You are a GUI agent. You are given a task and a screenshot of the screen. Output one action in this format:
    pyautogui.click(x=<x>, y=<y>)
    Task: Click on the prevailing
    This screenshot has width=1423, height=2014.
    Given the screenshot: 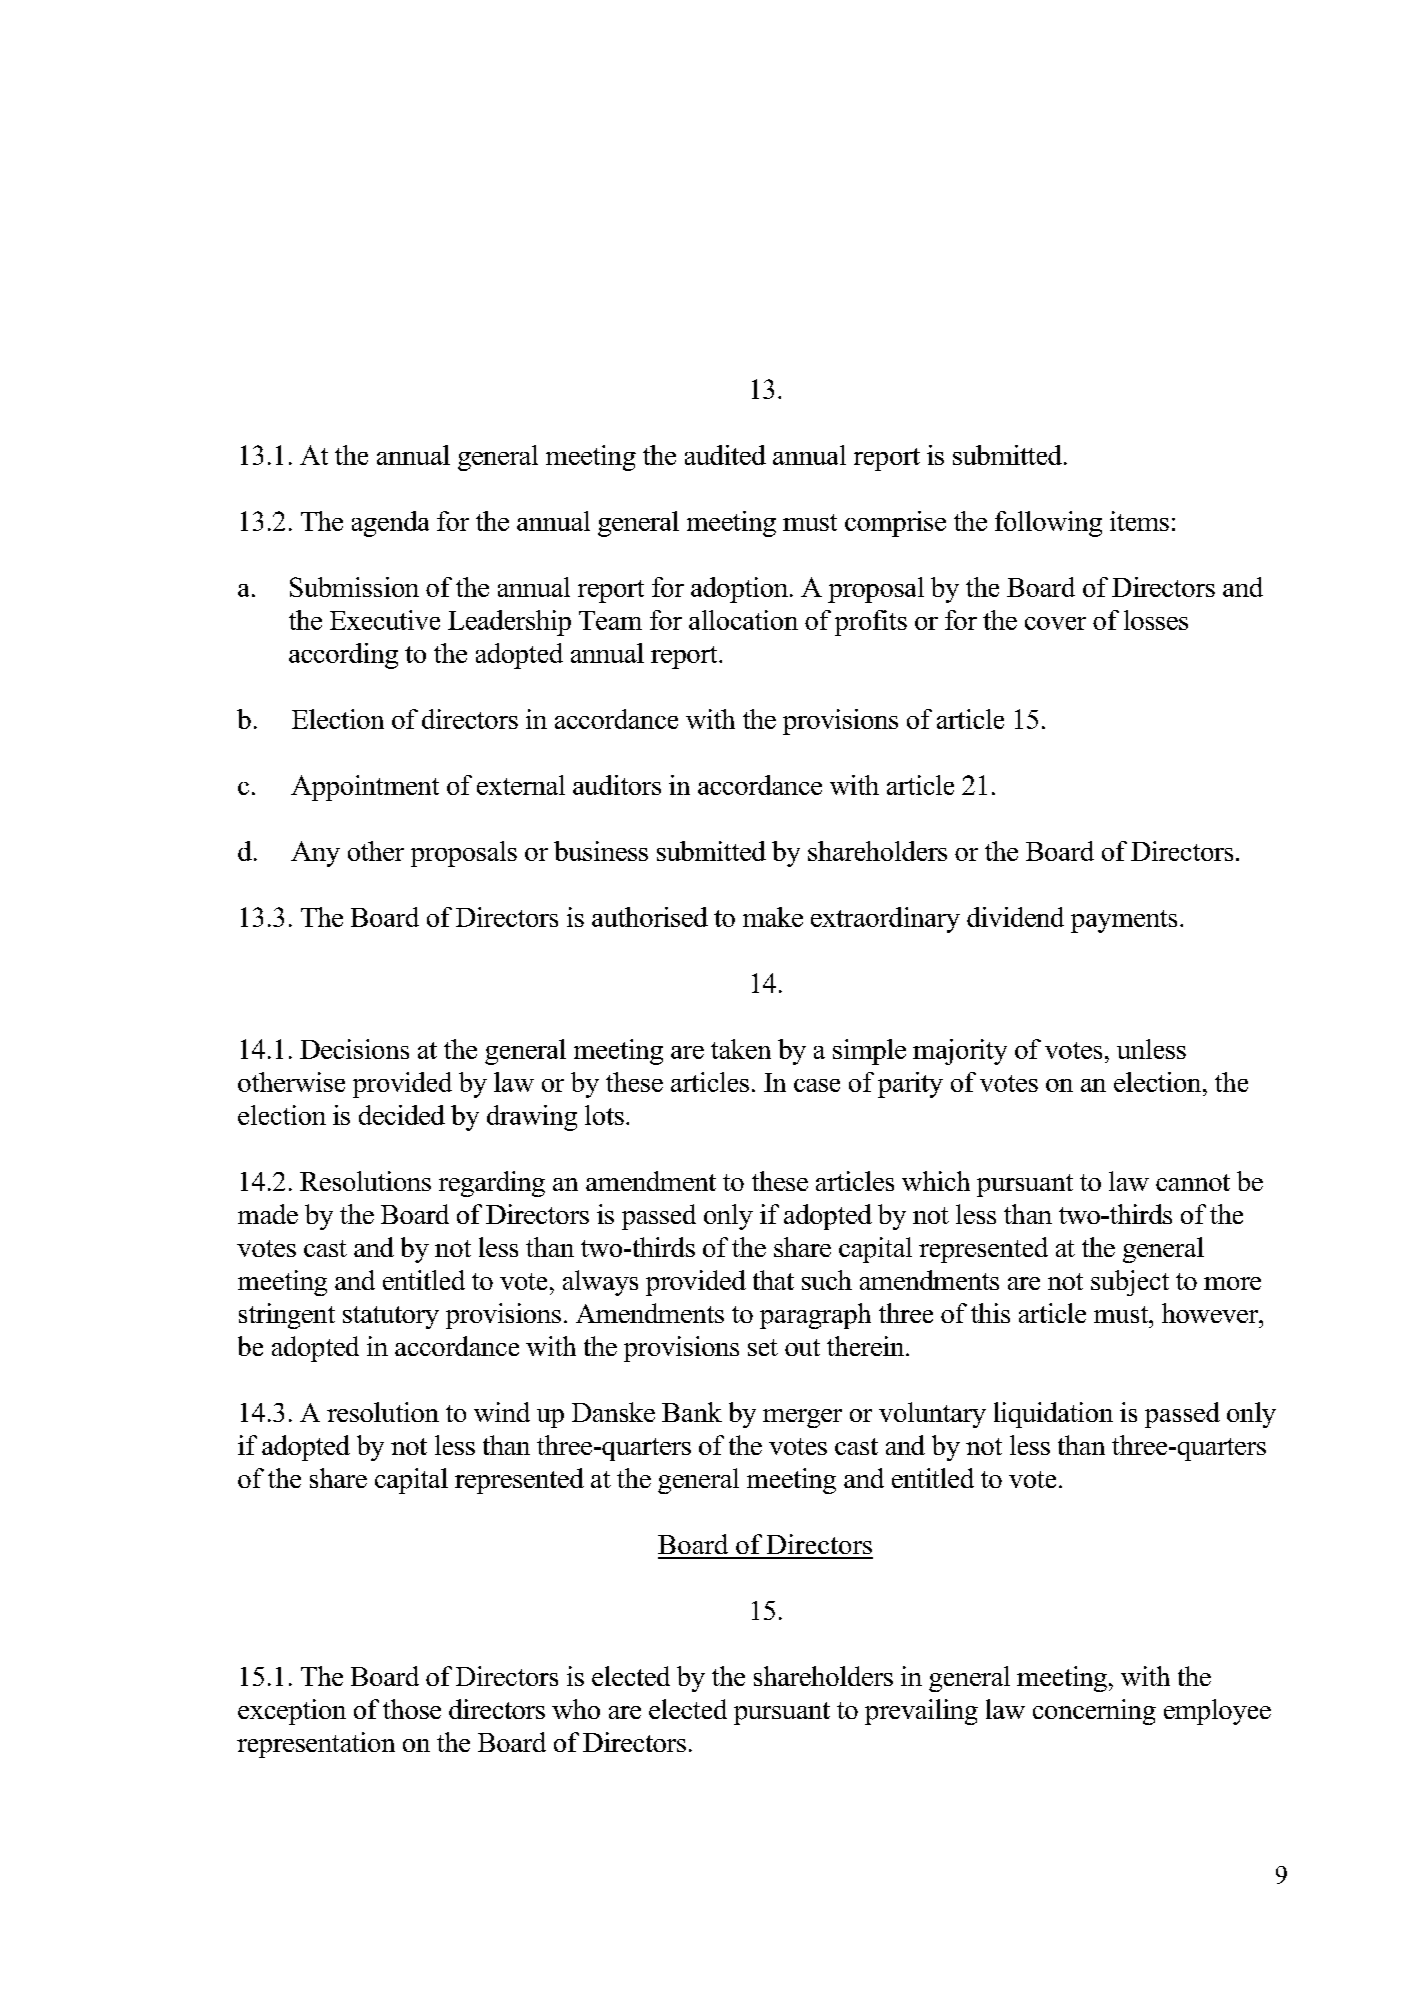 What is the action you would take?
    pyautogui.click(x=921, y=1712)
